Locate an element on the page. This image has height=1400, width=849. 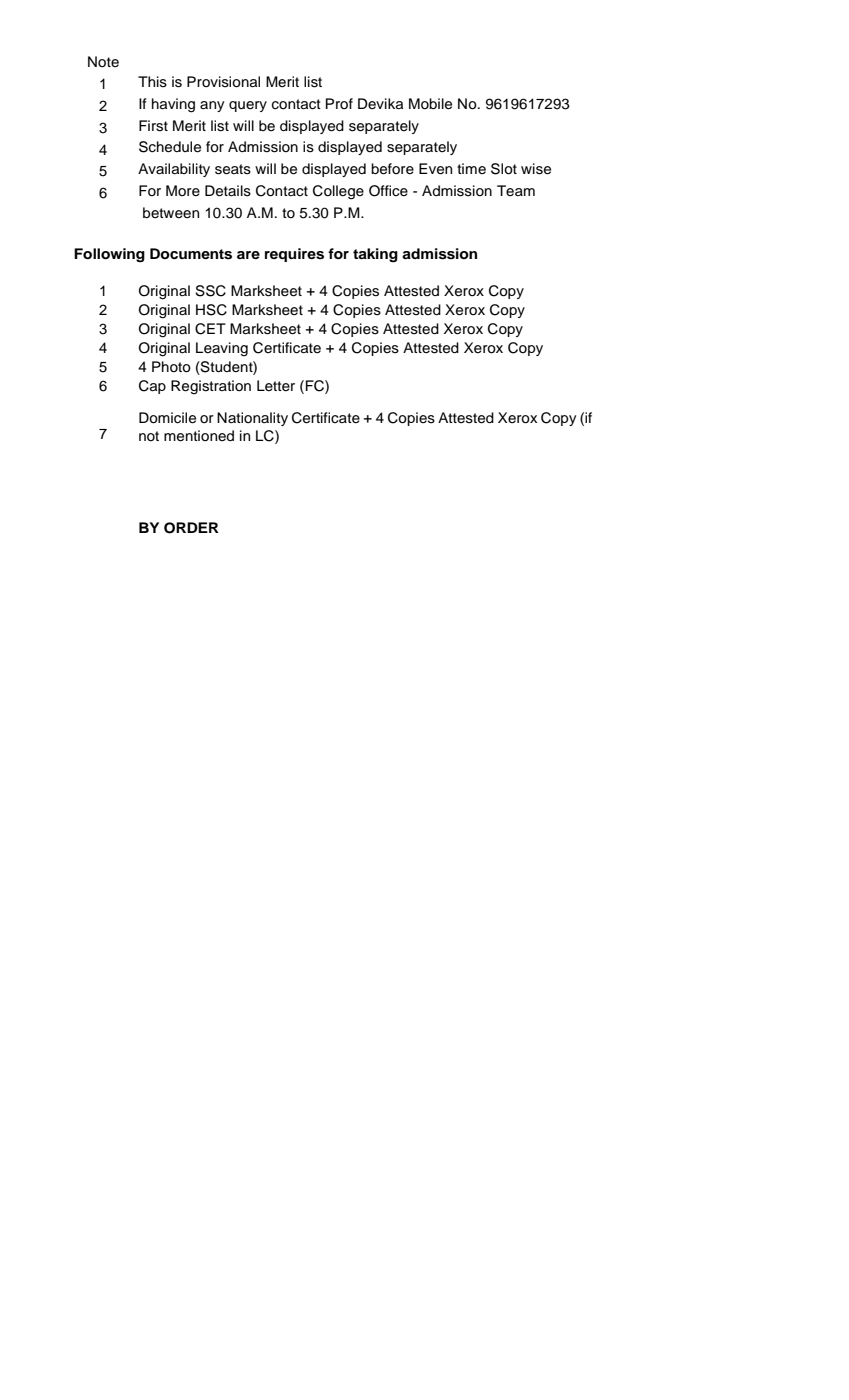
SSC is located at coordinates (210, 291).
